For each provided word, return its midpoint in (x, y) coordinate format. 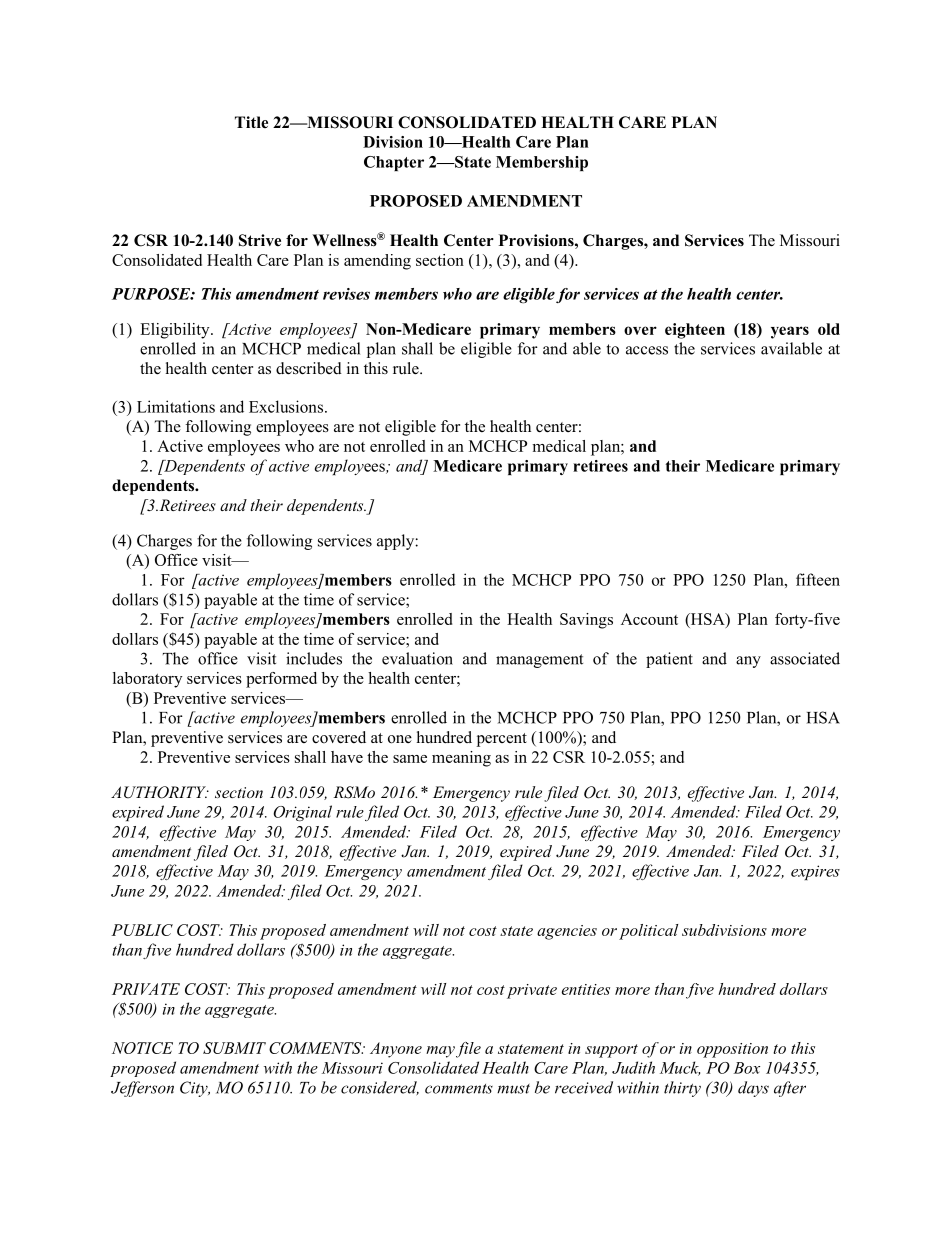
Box (746, 1068)
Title (251, 122)
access (647, 350)
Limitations (176, 406)
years (790, 332)
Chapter (394, 163)
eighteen (695, 331)
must (513, 1089)
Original (302, 813)
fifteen (818, 579)
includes (314, 658)
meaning (461, 759)
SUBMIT (234, 1048)
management (539, 661)
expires (815, 872)
